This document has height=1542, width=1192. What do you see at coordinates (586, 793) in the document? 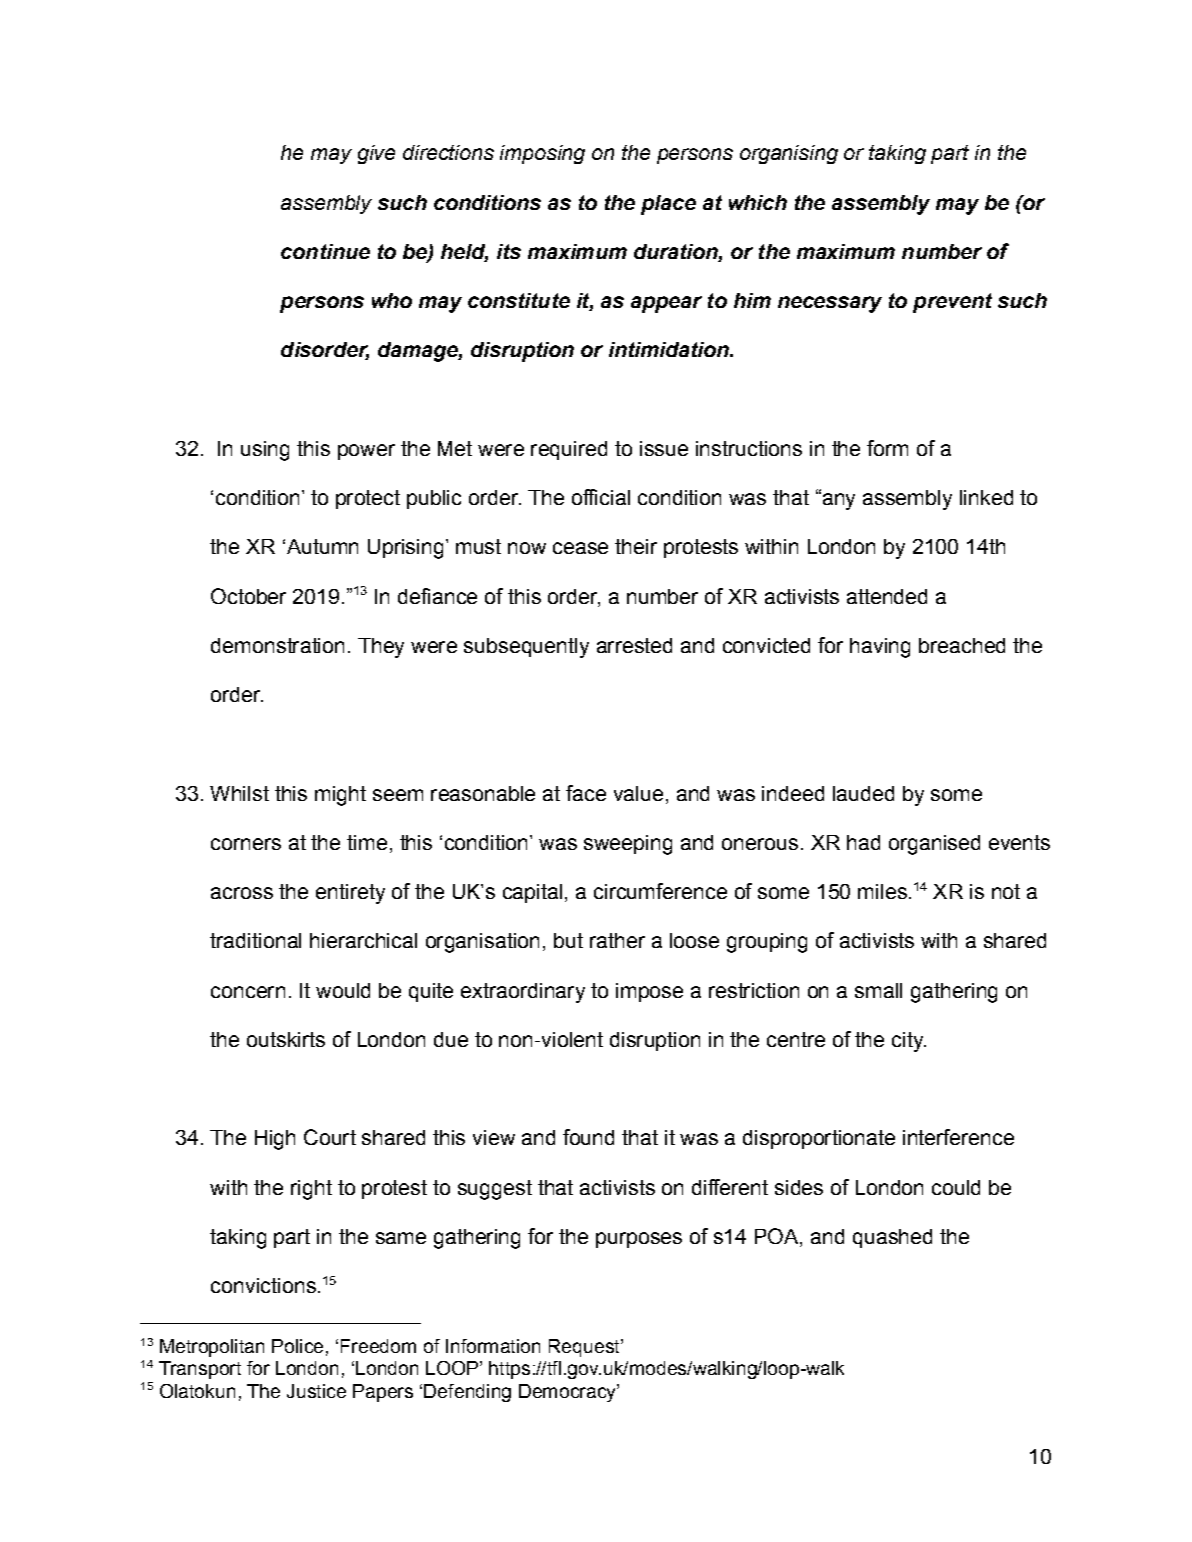
I see `face` at bounding box center [586, 793].
